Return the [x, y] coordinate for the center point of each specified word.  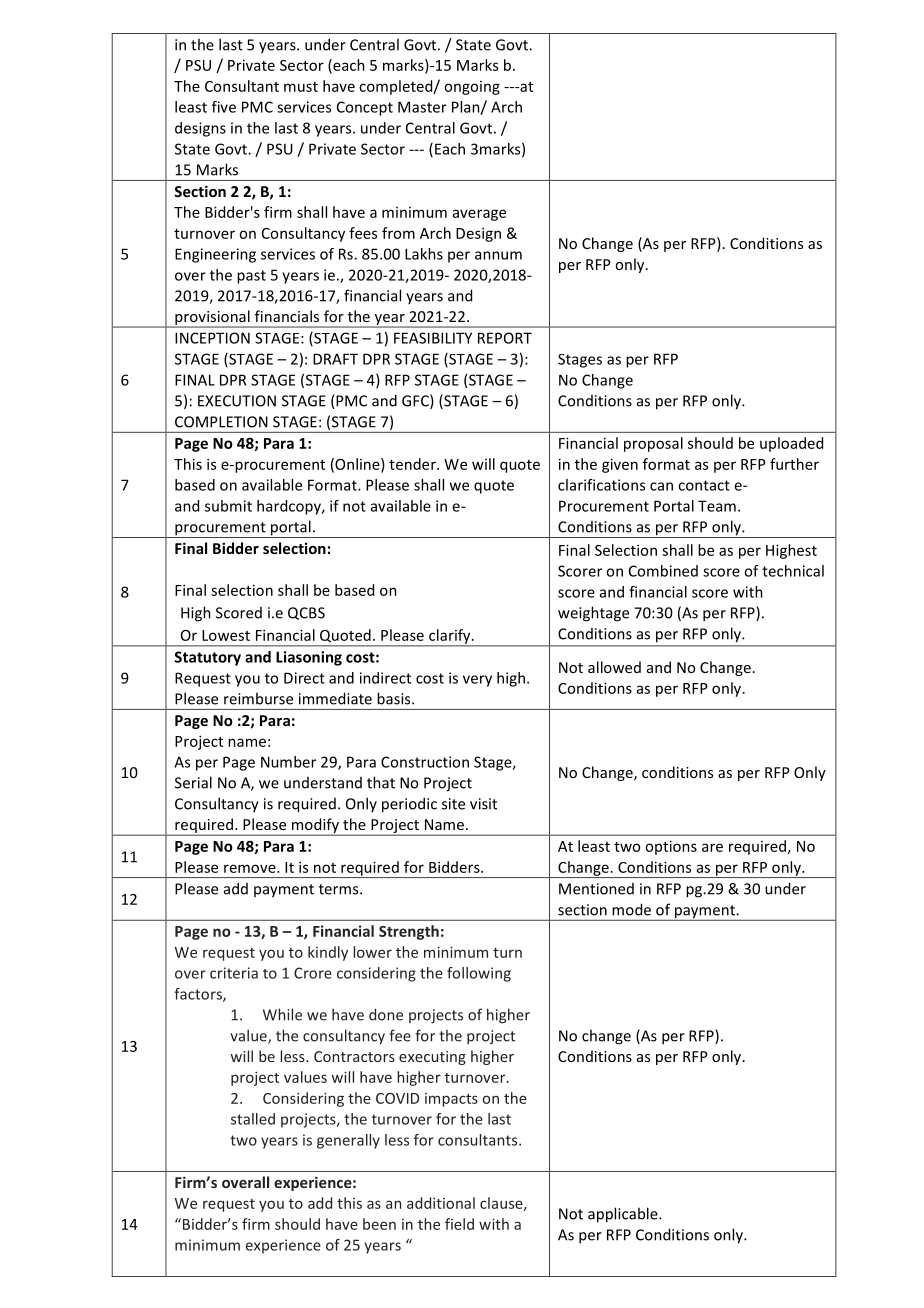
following [479, 974]
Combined [663, 571]
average [479, 215]
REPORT [505, 338]
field [459, 1224]
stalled [253, 1119]
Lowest [226, 635]
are [712, 847]
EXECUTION [237, 401]
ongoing [472, 88]
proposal [653, 444]
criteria [234, 973]
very [477, 681]
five [224, 107]
